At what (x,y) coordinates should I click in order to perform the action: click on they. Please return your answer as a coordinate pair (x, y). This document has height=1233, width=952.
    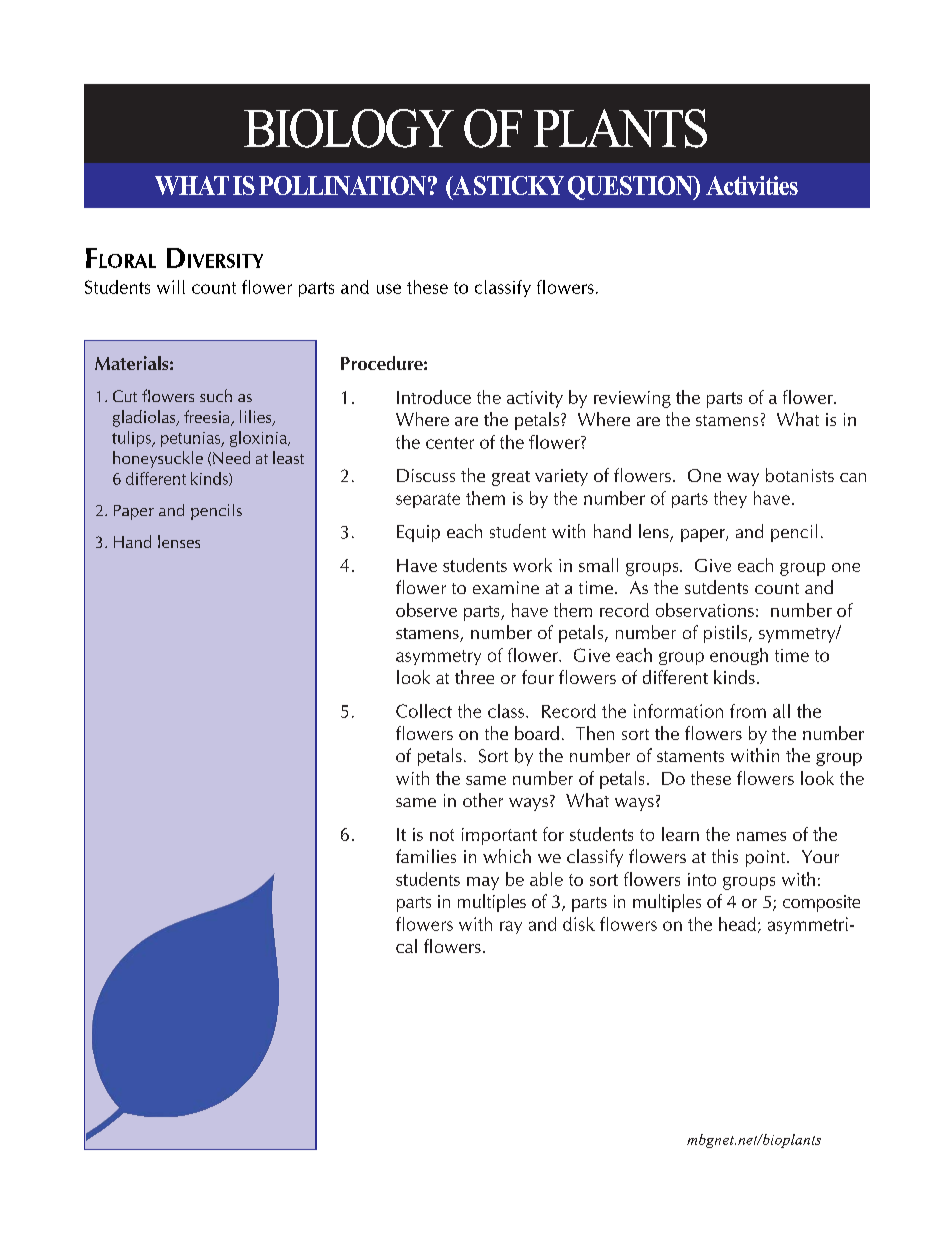
    Looking at the image, I should click on (730, 499).
